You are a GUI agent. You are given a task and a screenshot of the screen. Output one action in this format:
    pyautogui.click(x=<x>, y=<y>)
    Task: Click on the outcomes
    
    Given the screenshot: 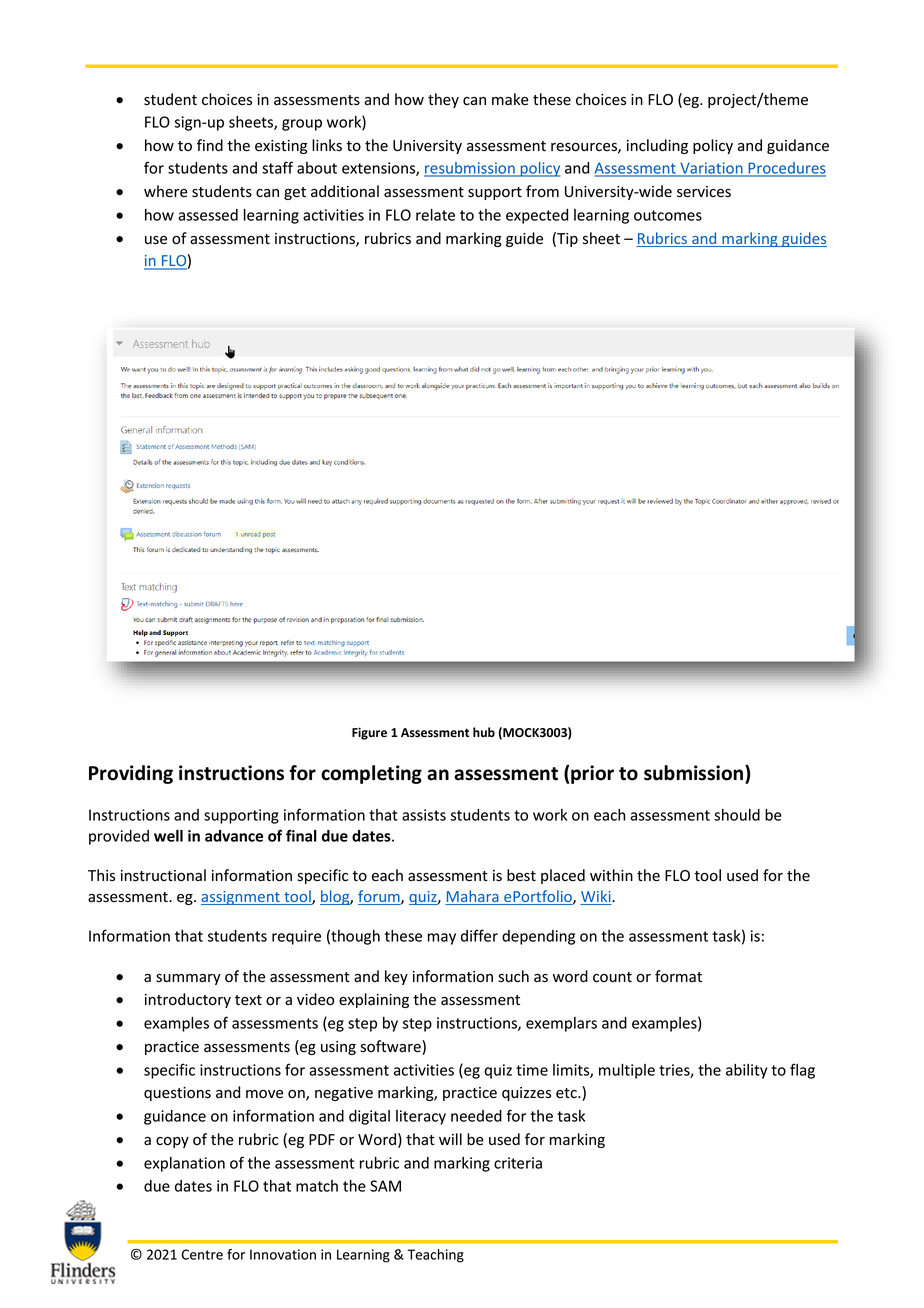 What is the action you would take?
    pyautogui.click(x=668, y=215)
